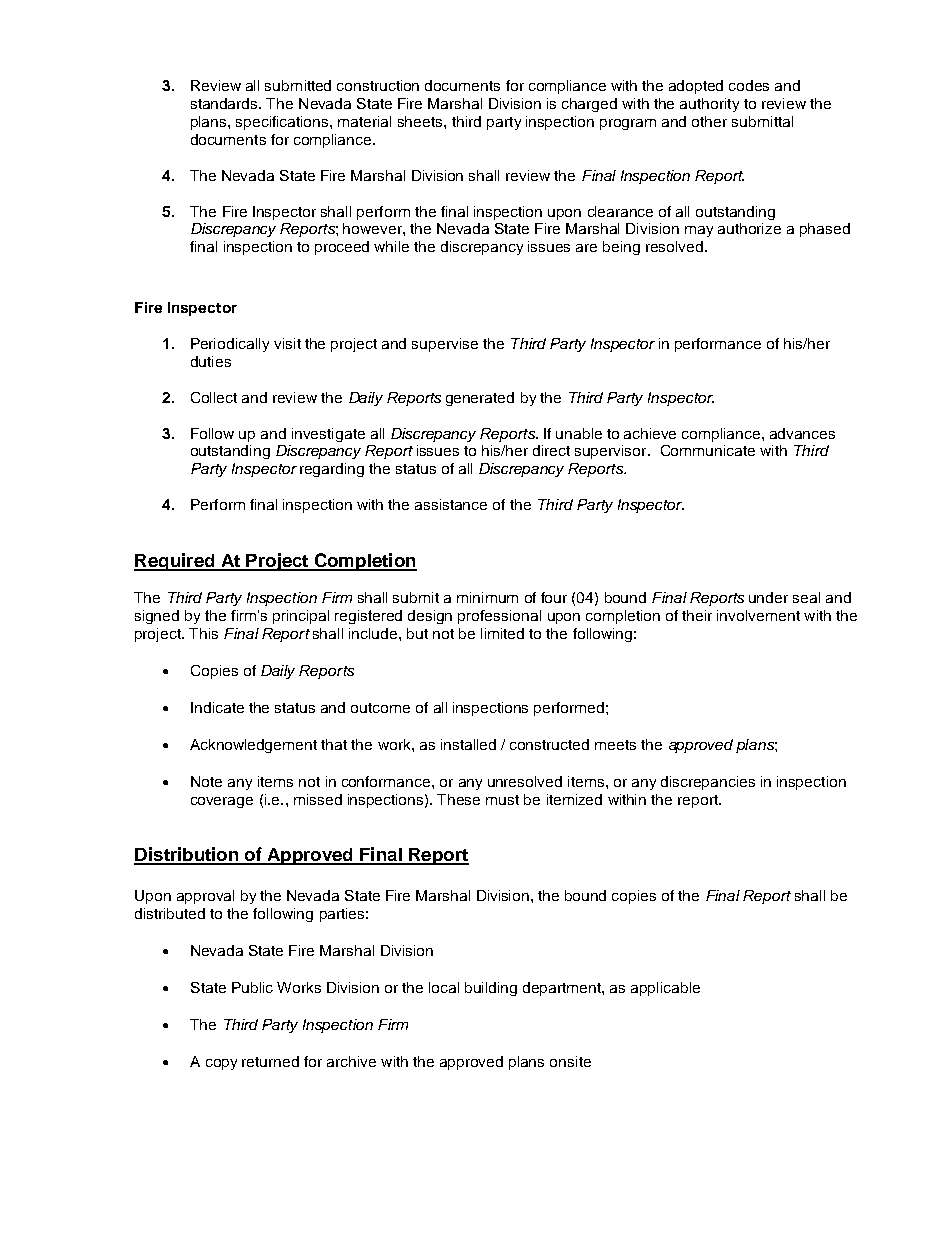 Image resolution: width=952 pixels, height=1233 pixels. I want to click on standards, so click(225, 103).
